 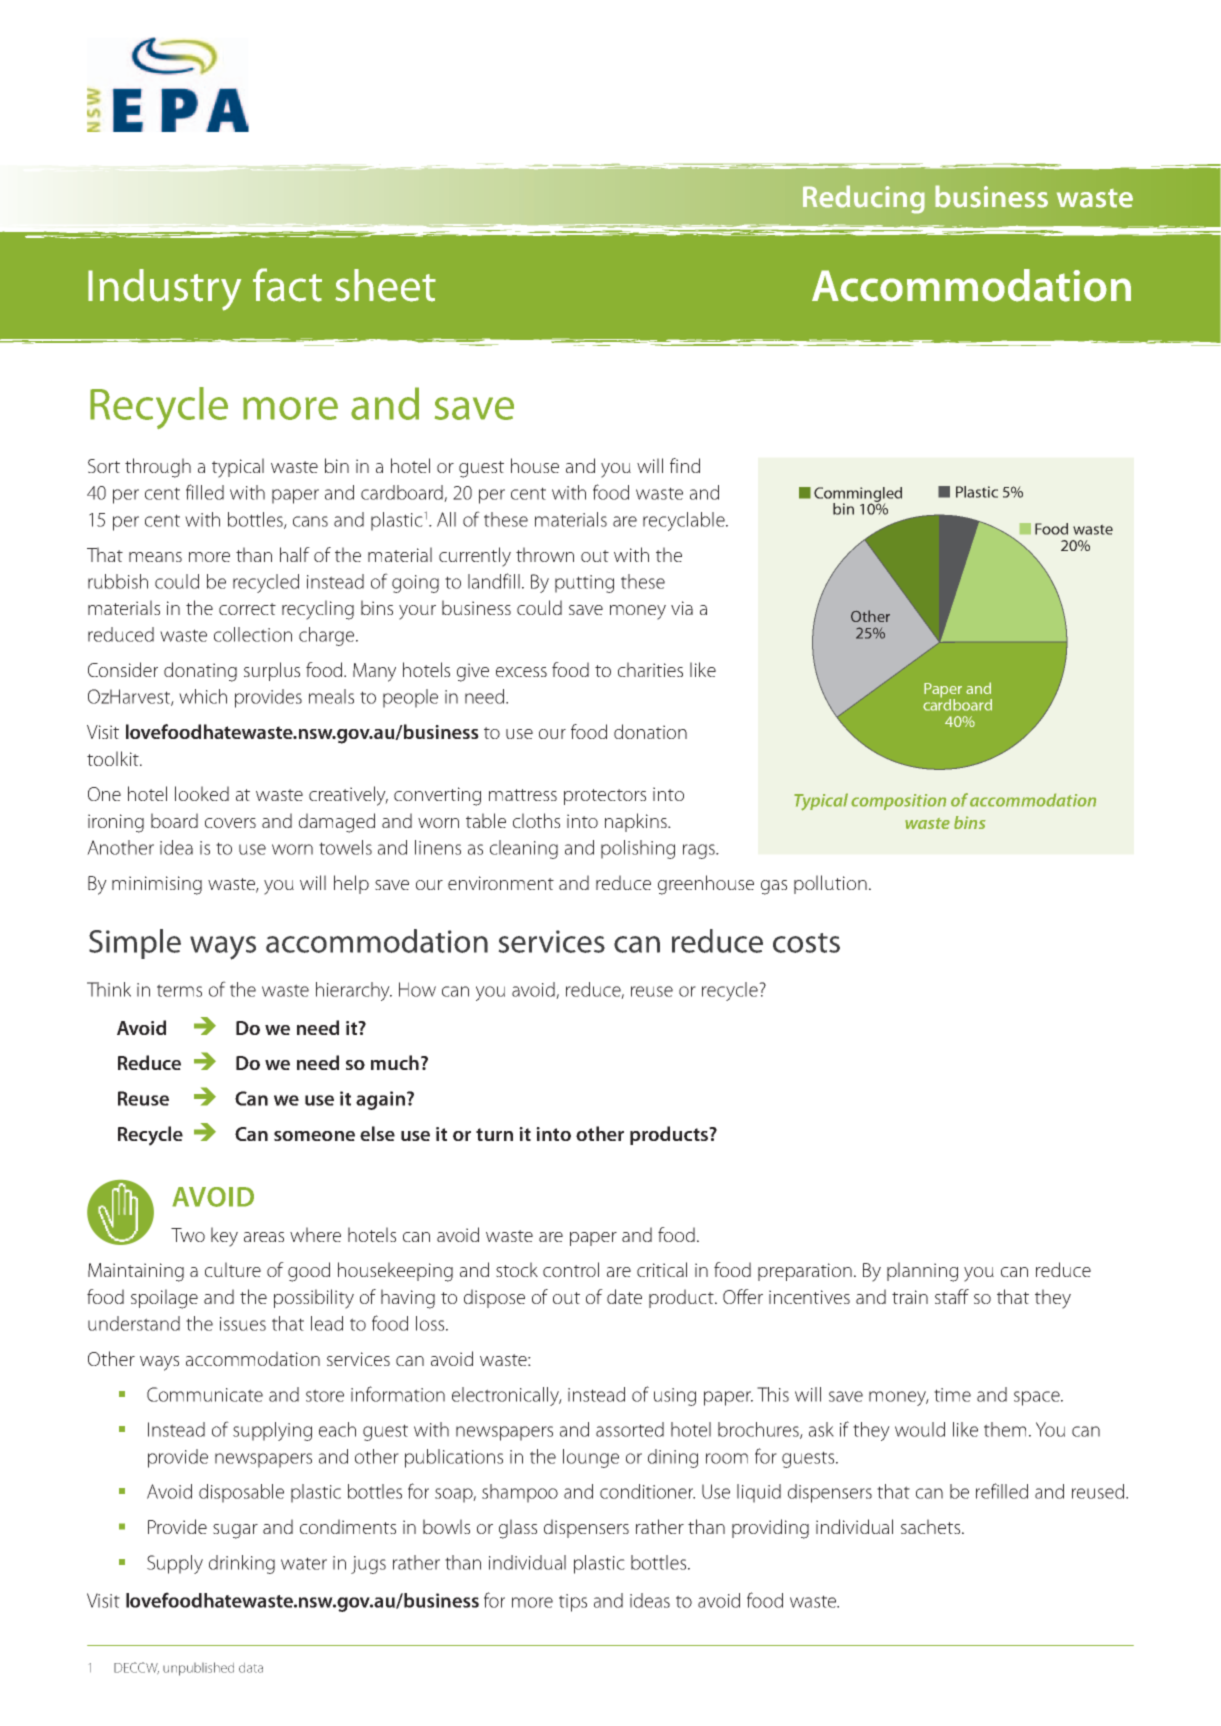 What do you see at coordinates (863, 199) in the screenshot?
I see `Reducing` at bounding box center [863, 199].
